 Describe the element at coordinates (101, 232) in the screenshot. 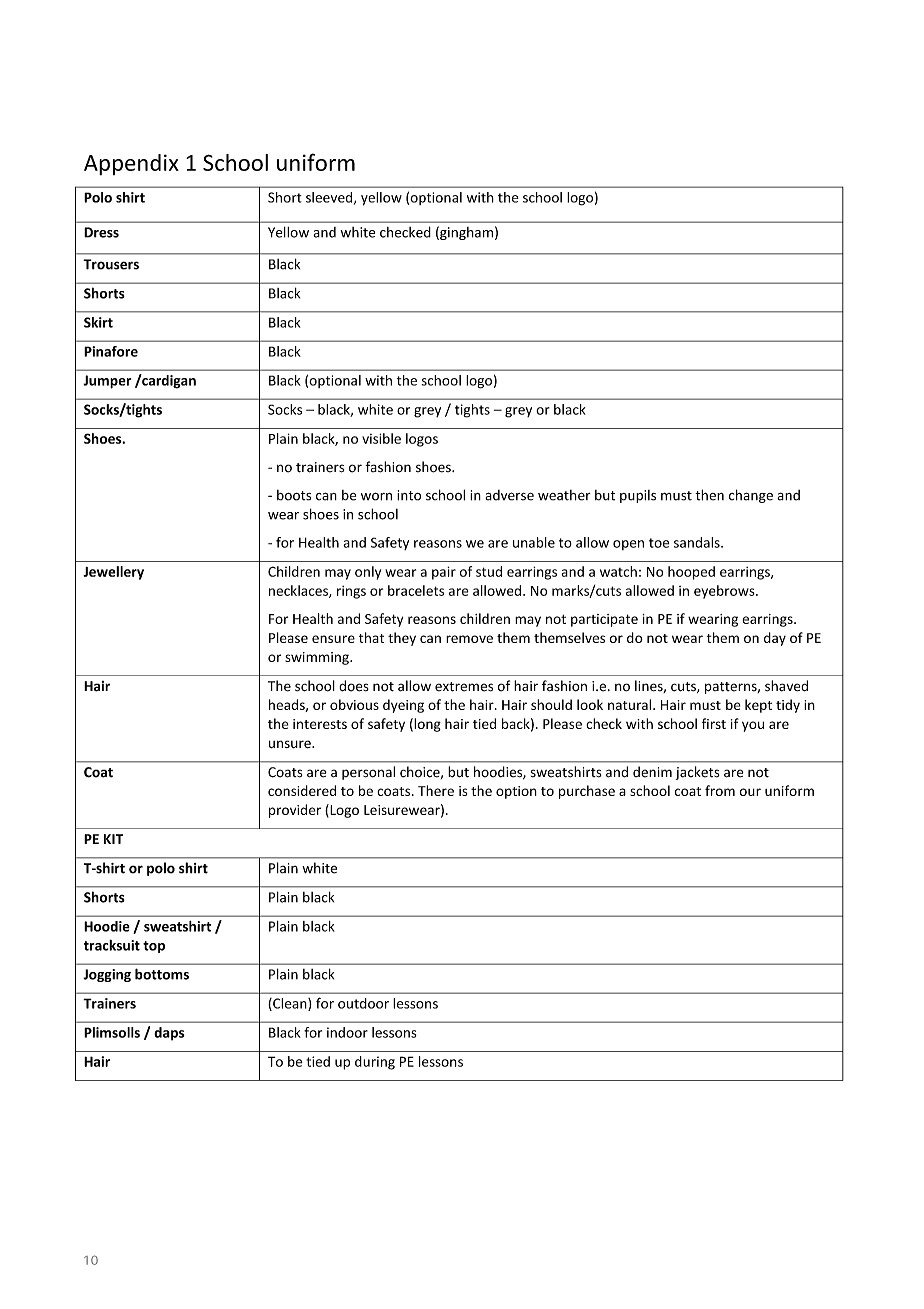

I see `Dress` at that location.
